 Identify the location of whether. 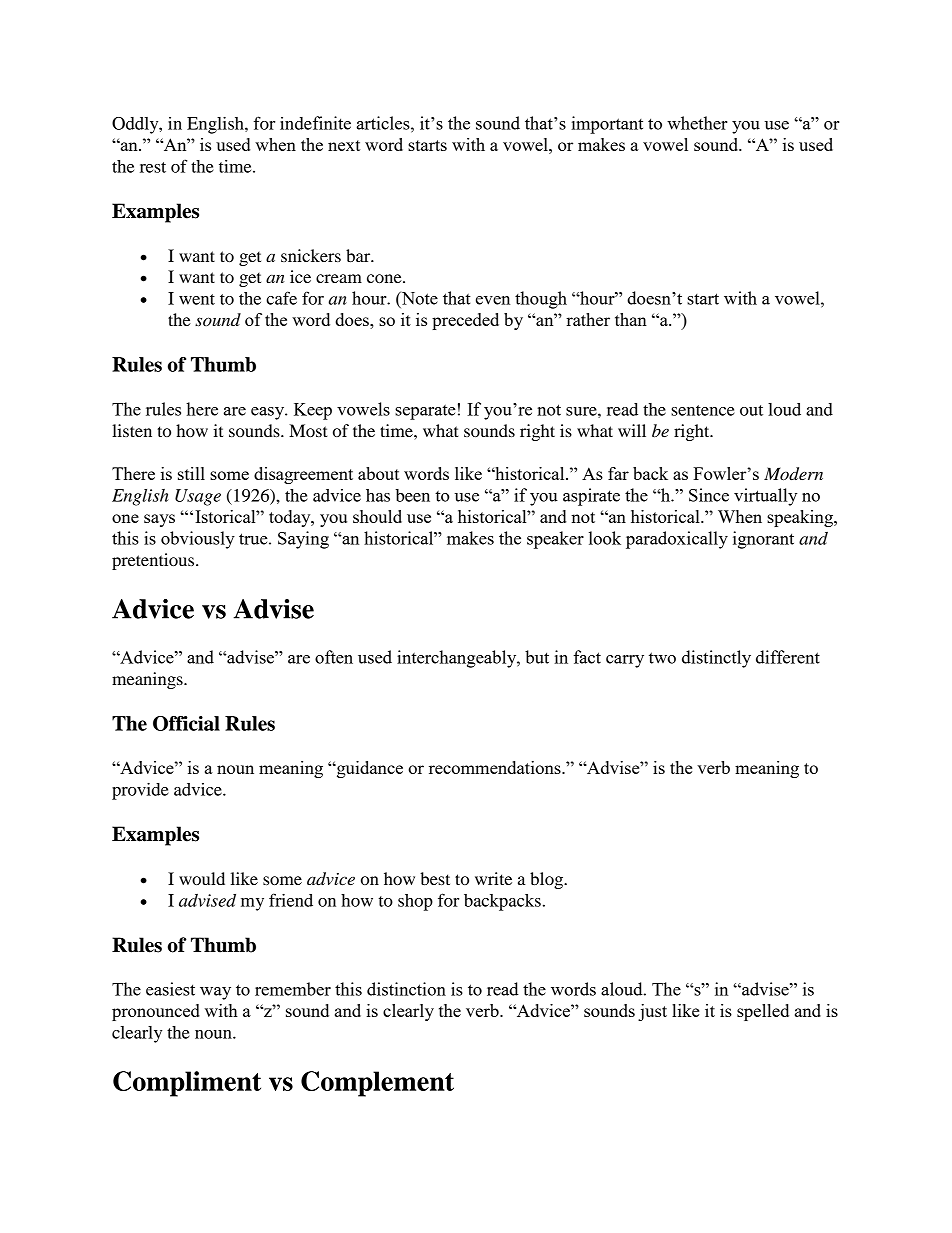
(697, 123).
